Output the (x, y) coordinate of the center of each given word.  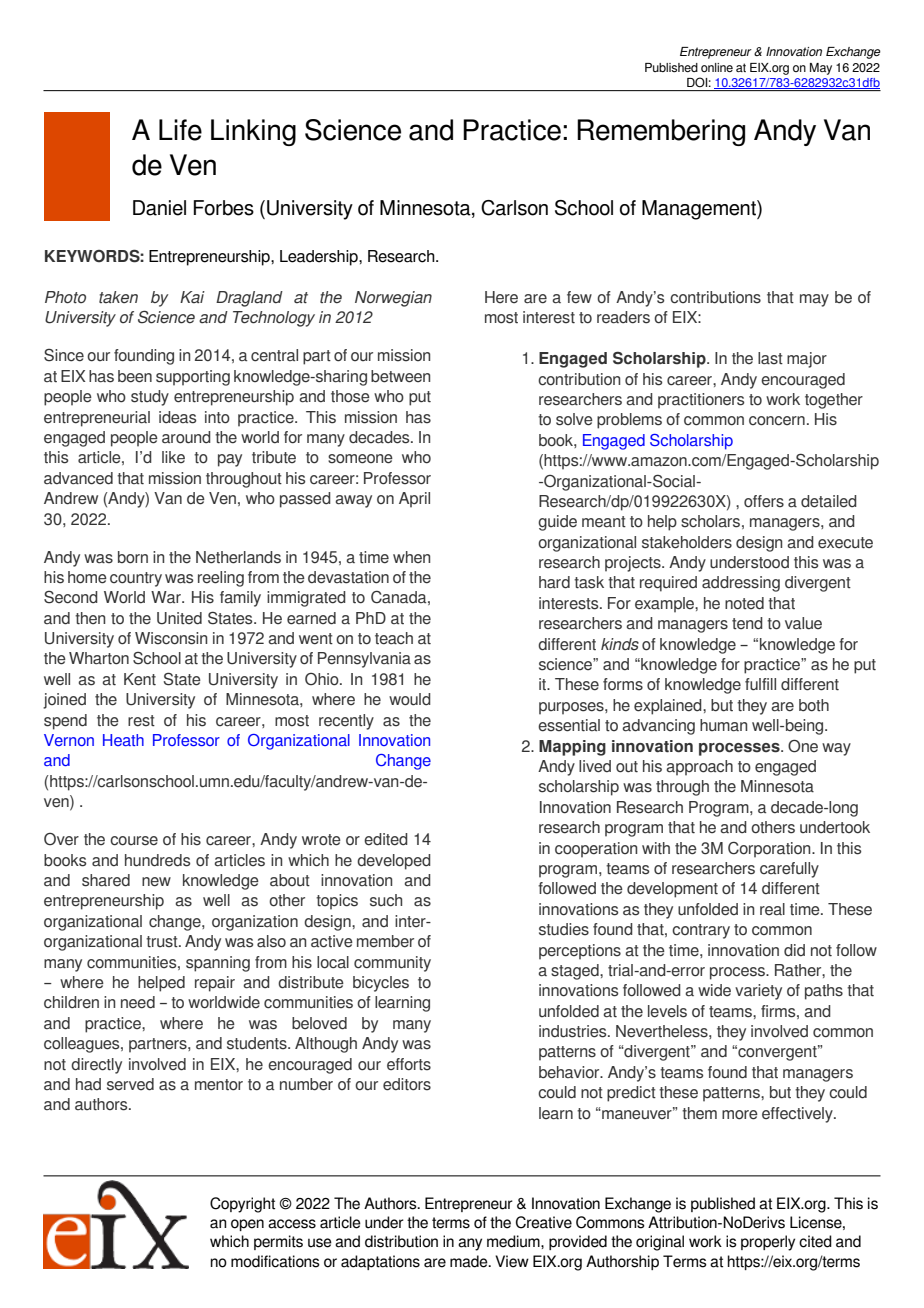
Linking (253, 132)
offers (764, 501)
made (470, 1261)
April (414, 500)
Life (180, 130)
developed (394, 862)
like (173, 457)
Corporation (770, 850)
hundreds (157, 860)
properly (768, 1243)
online (717, 67)
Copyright (242, 1205)
